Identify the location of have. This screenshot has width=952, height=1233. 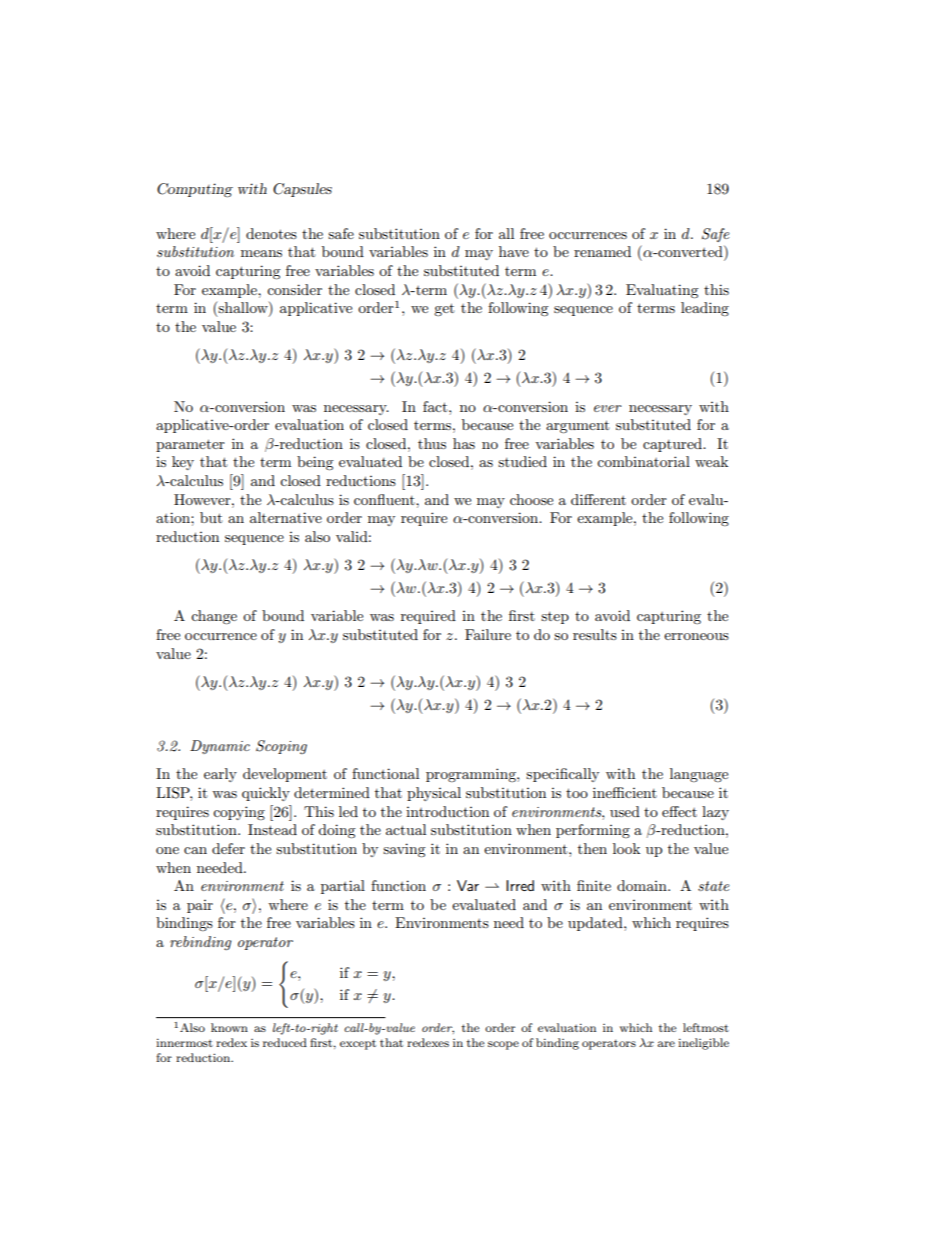
(514, 251).
